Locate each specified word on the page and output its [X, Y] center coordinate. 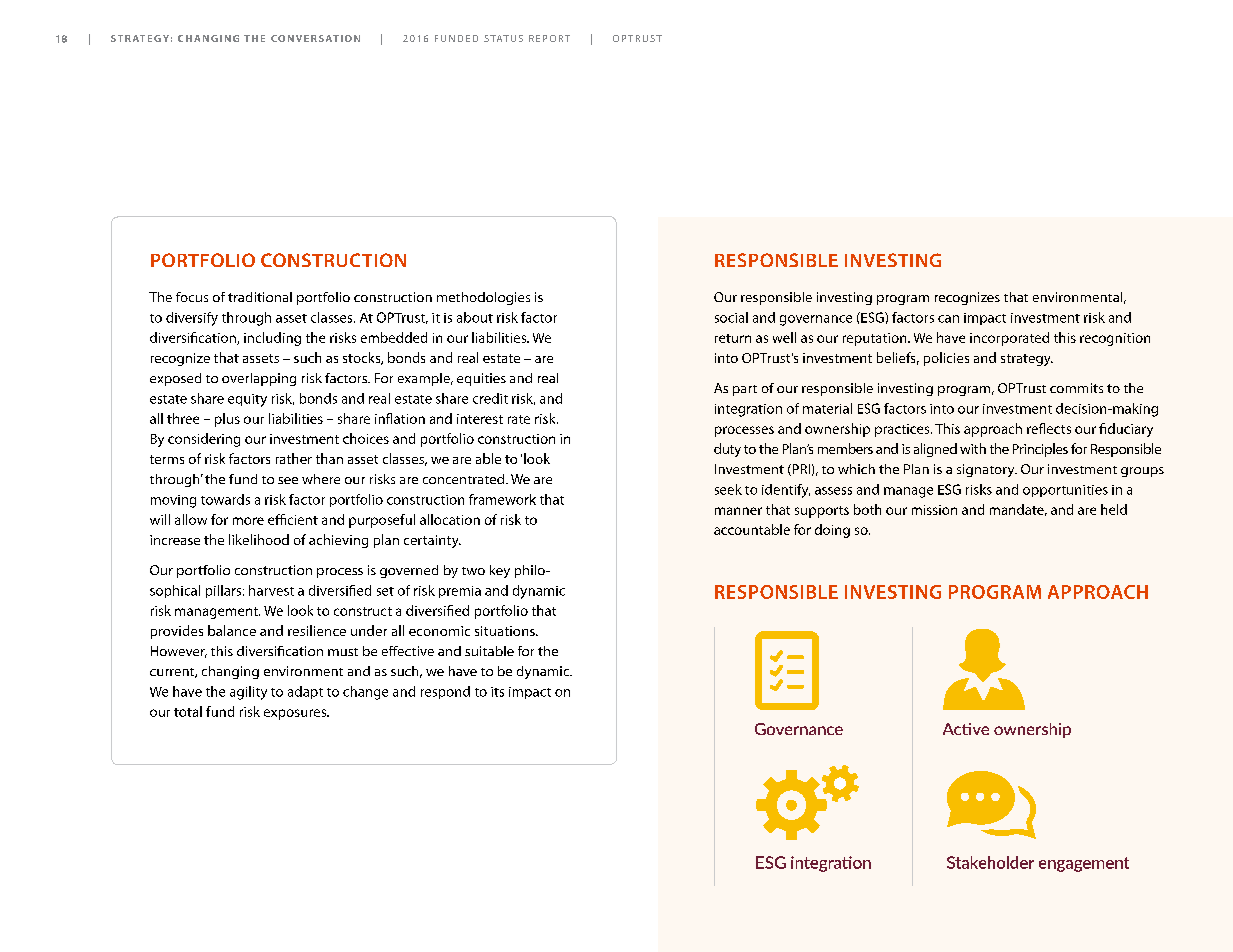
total [188, 711]
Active [966, 729]
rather [294, 458]
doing [832, 531]
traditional [260, 297]
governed [409, 571]
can [948, 319]
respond [445, 692]
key [500, 571]
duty [727, 450]
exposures [296, 714]
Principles [1040, 450]
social [731, 317]
